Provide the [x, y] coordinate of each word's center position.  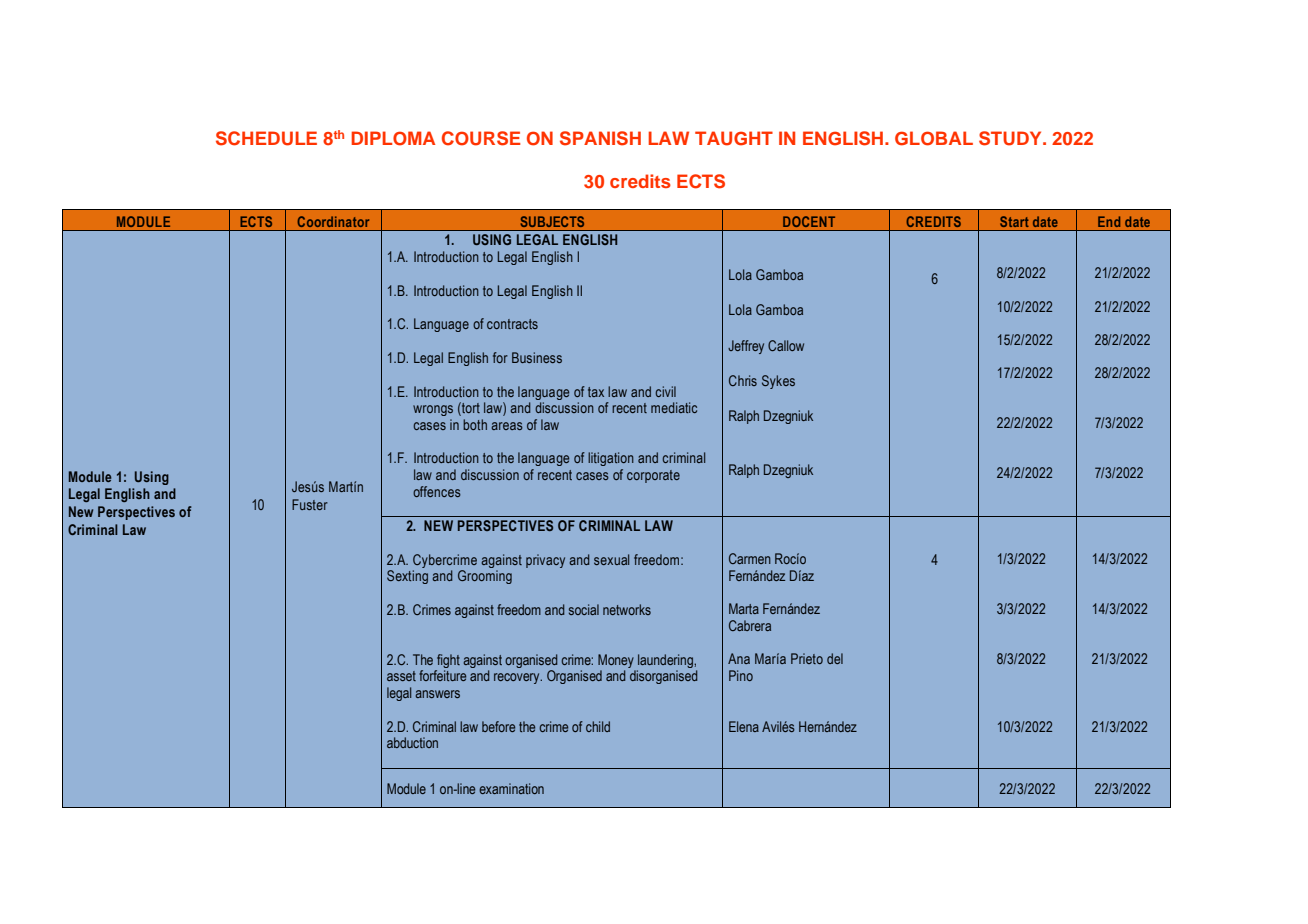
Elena [744, 726]
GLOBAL [934, 138]
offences [437, 491]
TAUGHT [734, 138]
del [835, 658]
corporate [653, 476]
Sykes [778, 382]
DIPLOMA [393, 138]
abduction [412, 742]
